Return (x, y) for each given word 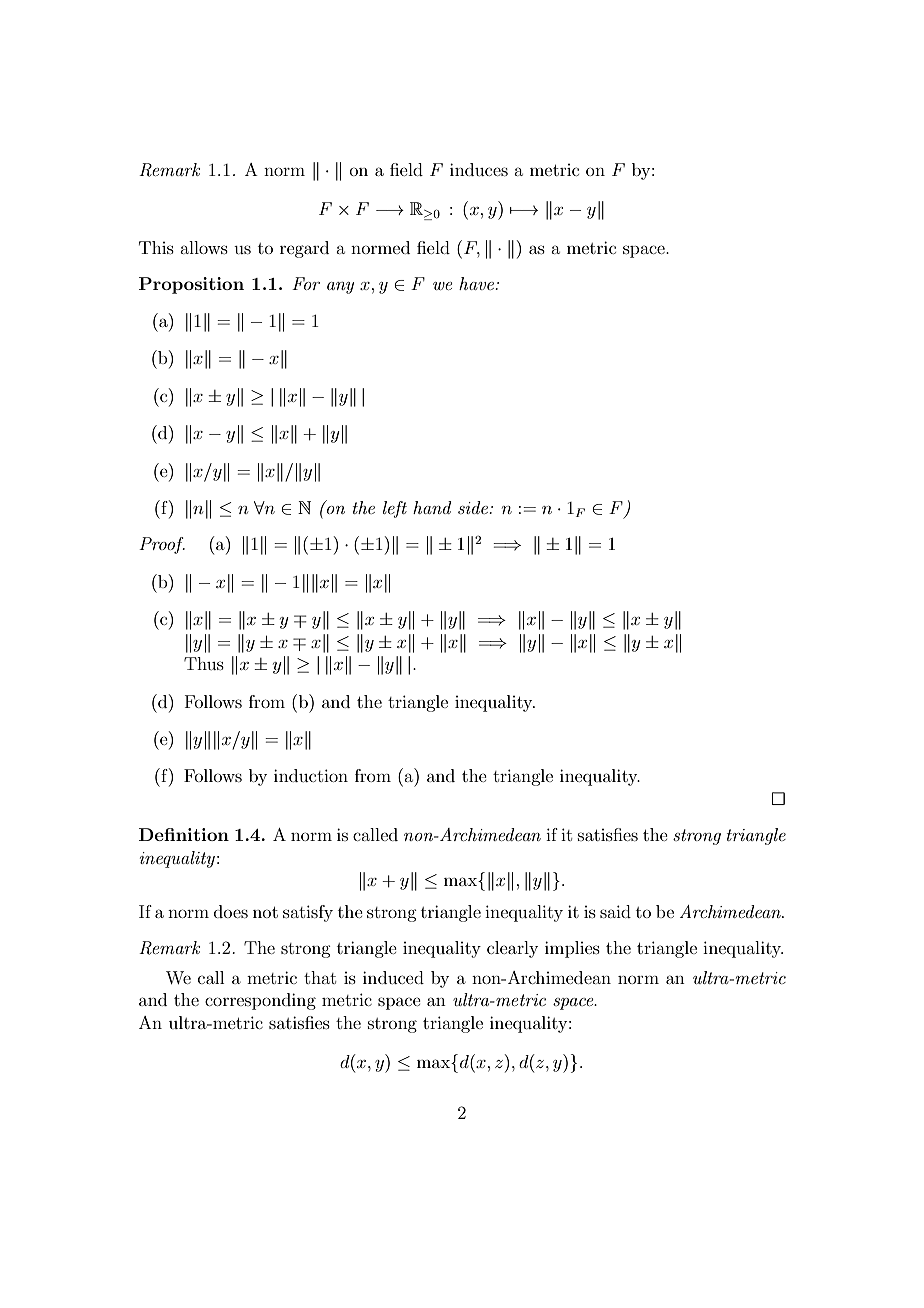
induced (393, 977)
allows (204, 247)
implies (572, 949)
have (477, 283)
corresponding (260, 1001)
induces (479, 169)
